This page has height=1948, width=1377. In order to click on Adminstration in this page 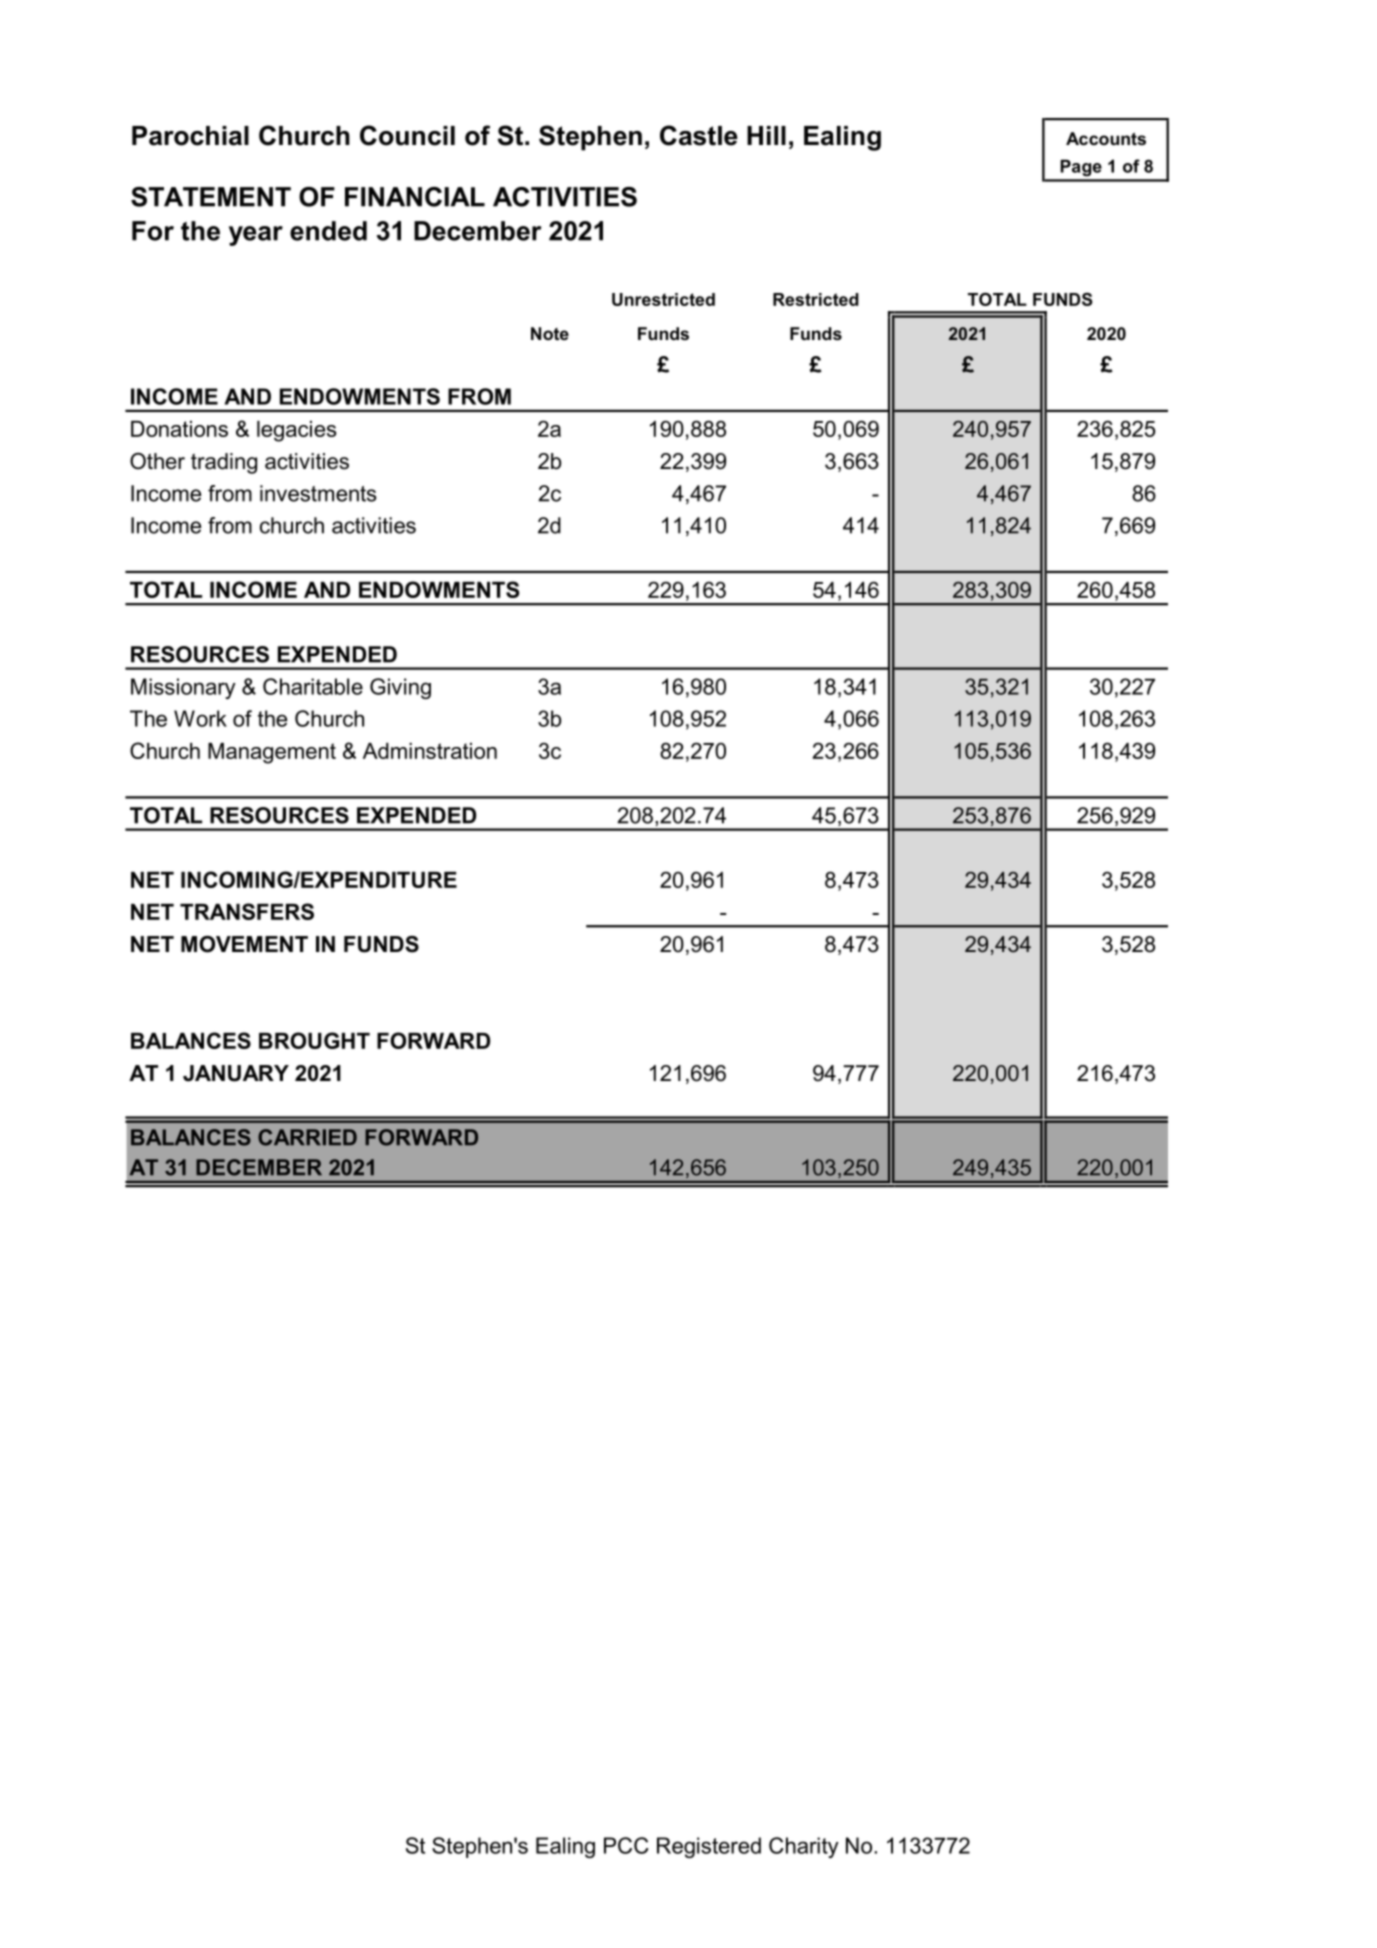, I will do `click(430, 751)`.
